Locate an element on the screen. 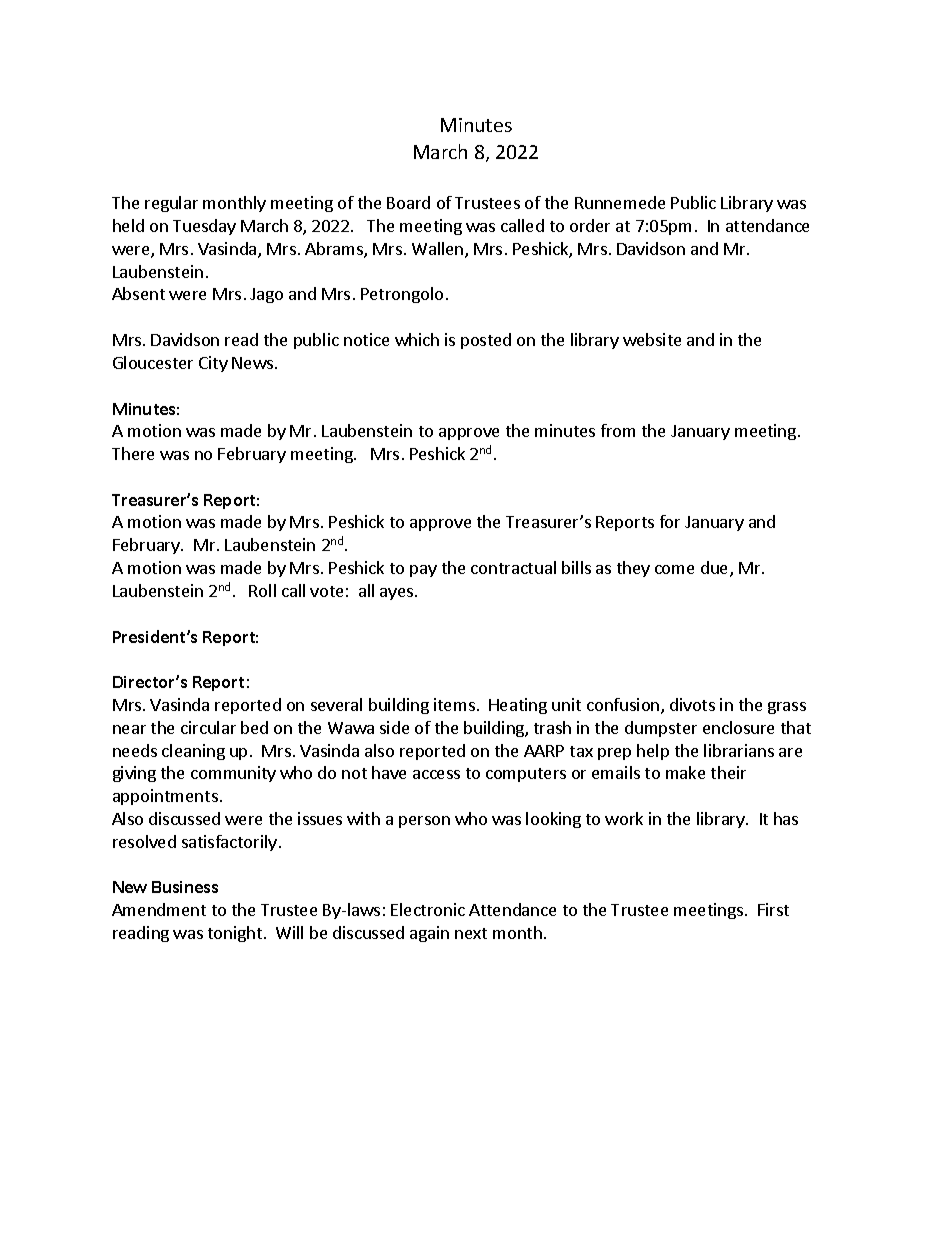 This screenshot has height=1233, width=952. Tuesday is located at coordinates (204, 227).
